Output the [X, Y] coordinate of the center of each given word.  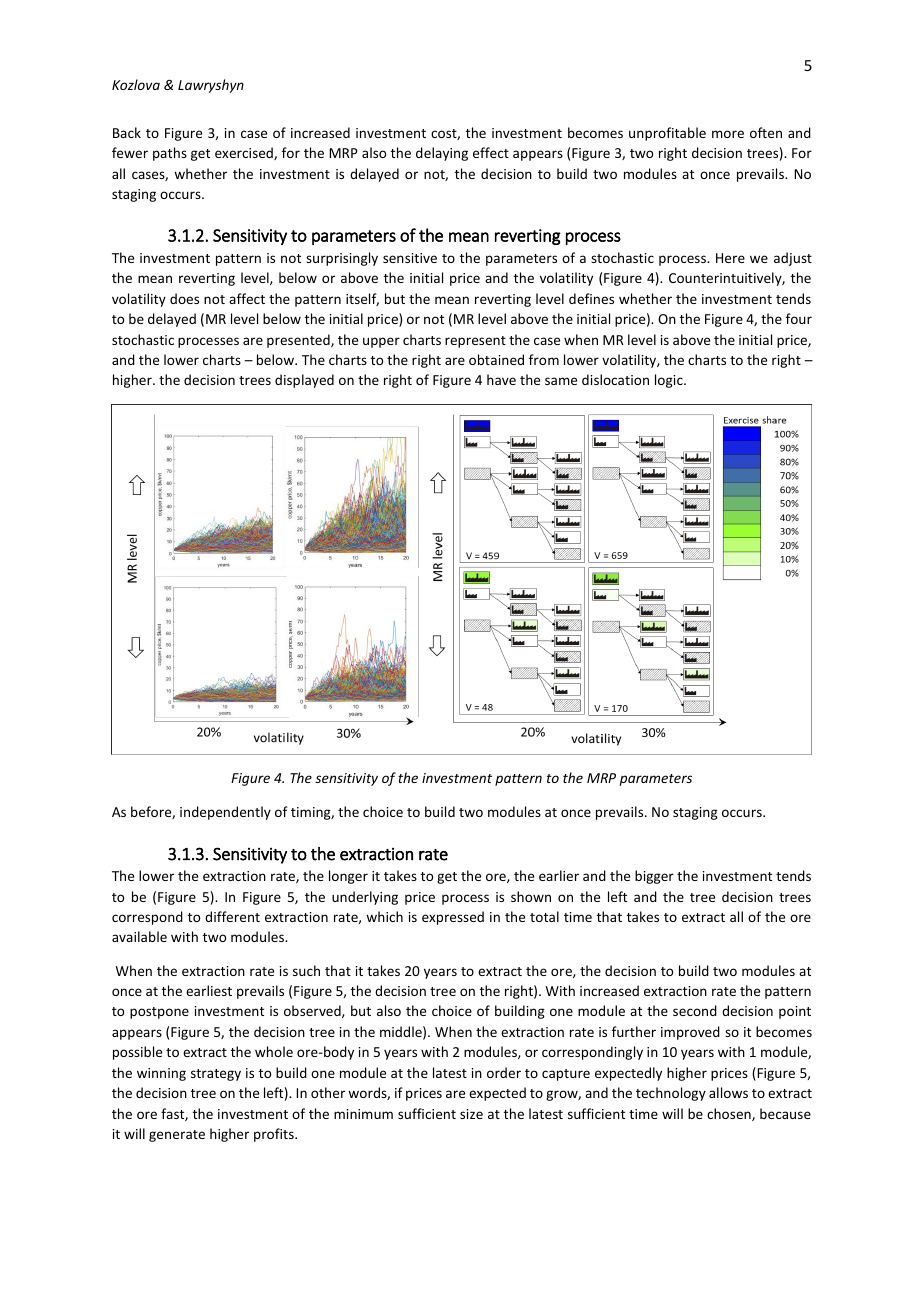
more [728, 134]
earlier [559, 875]
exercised [245, 153]
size [471, 1114]
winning [161, 1074]
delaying [442, 154]
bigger [654, 877]
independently [225, 813]
